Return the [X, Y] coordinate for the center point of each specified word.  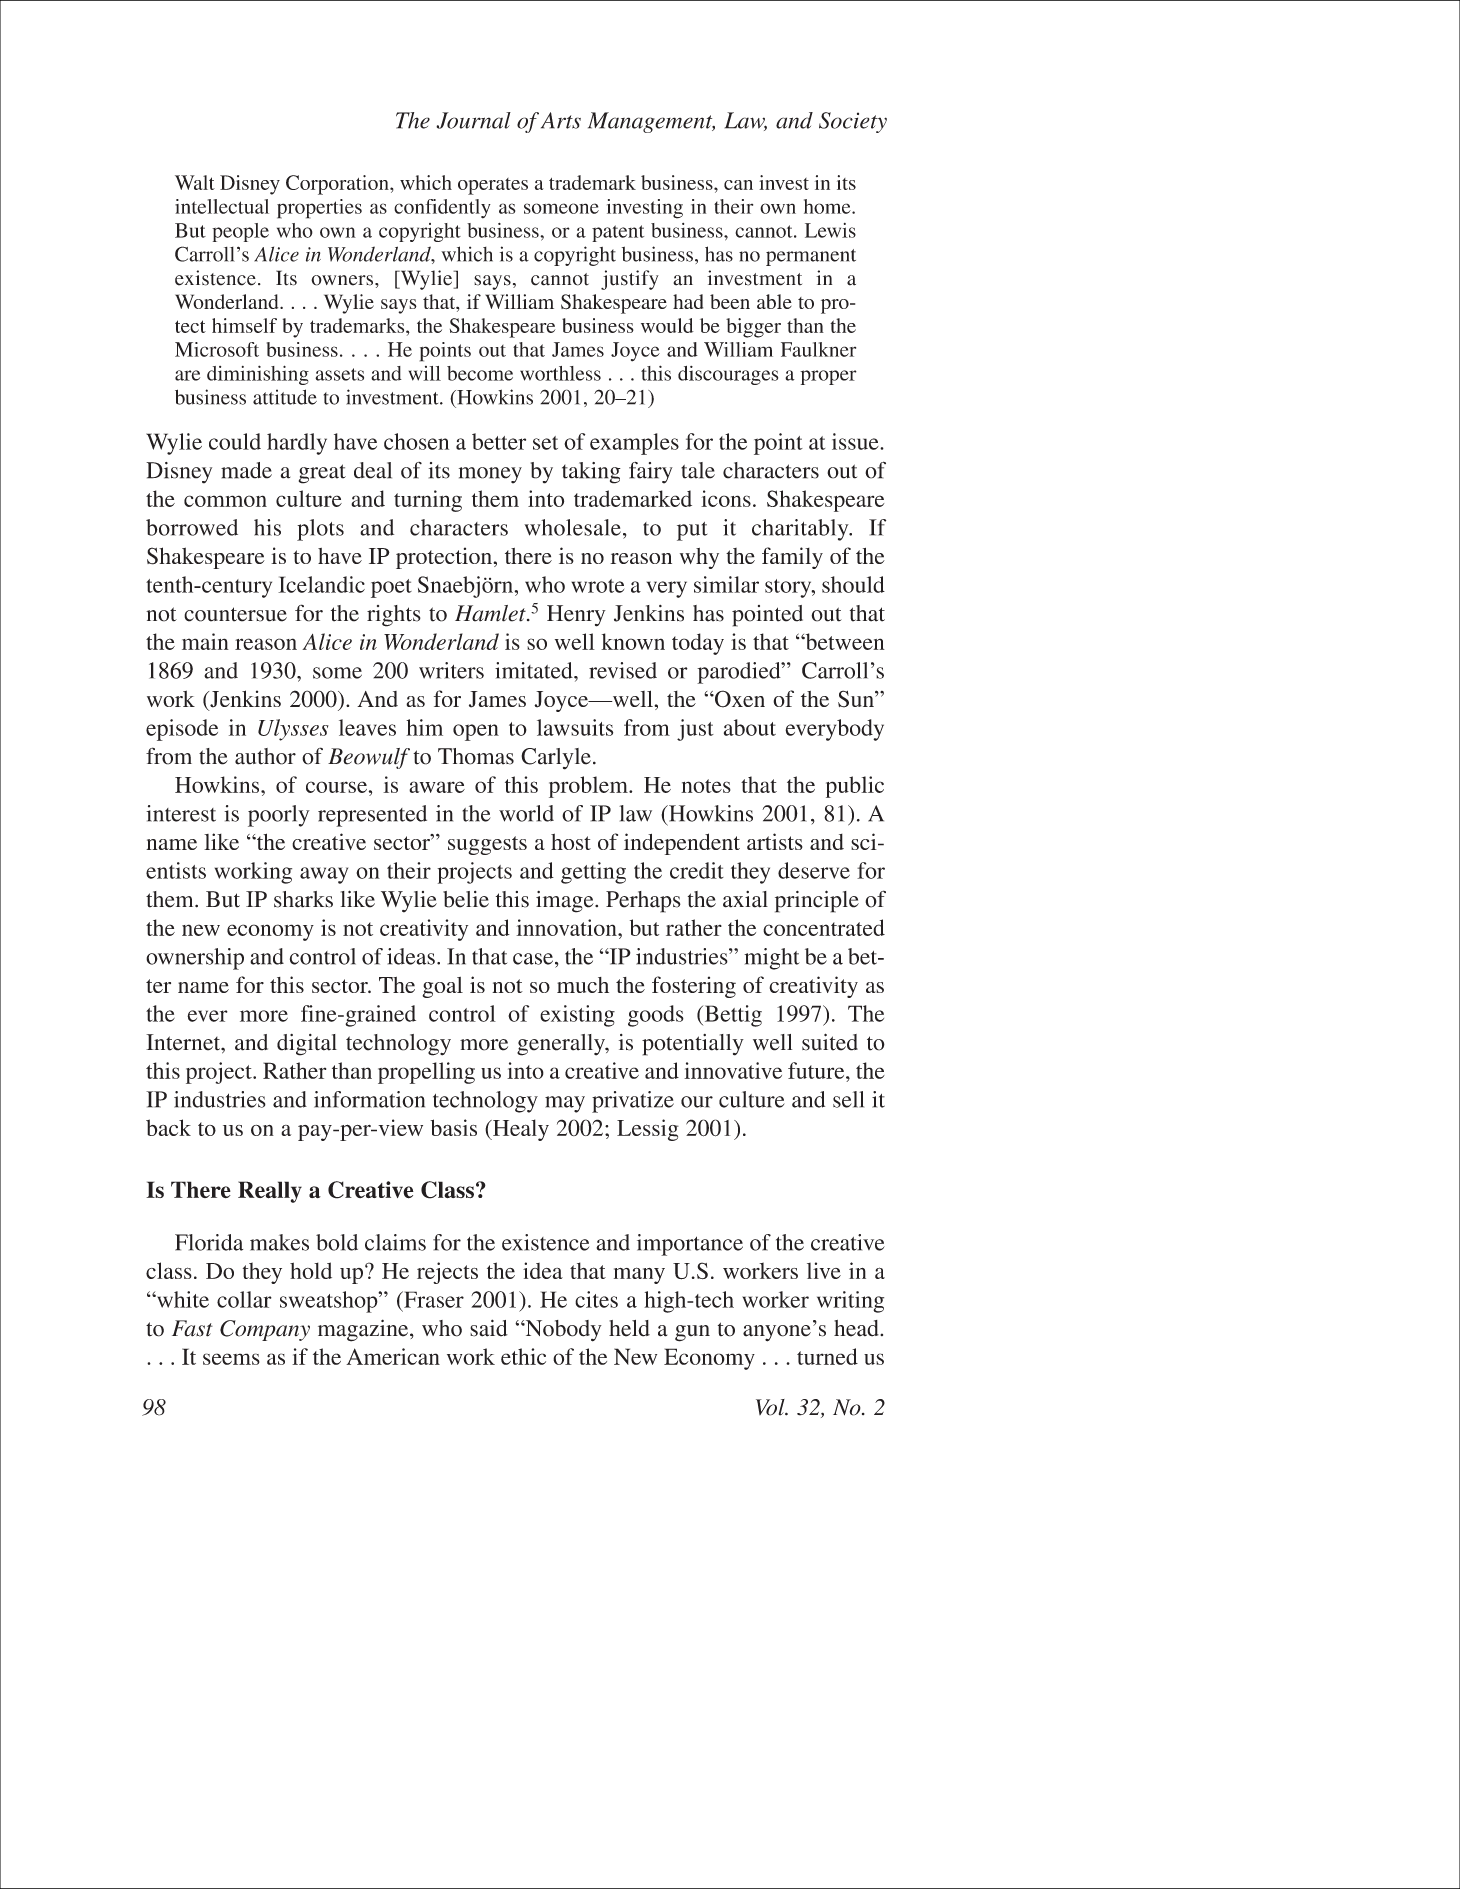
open [476, 732]
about [750, 727]
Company [265, 1330]
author [265, 756]
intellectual [222, 206]
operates [493, 186]
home [828, 206]
